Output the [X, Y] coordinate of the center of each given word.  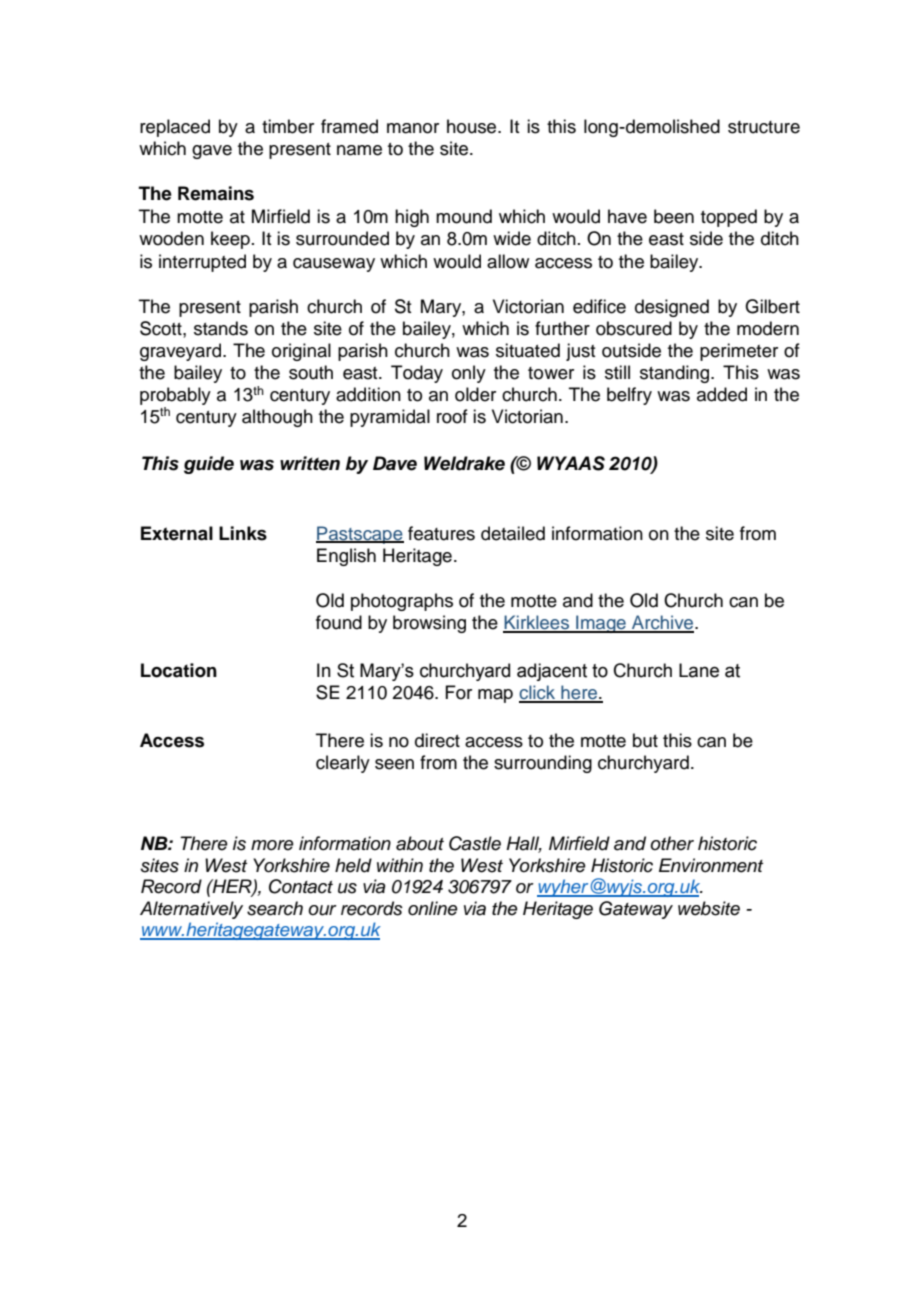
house [473, 126]
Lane [699, 670]
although [277, 418]
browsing [429, 624]
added [722, 394]
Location [179, 670]
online [433, 908]
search [275, 908]
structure [764, 127]
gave [212, 152]
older [475, 394]
